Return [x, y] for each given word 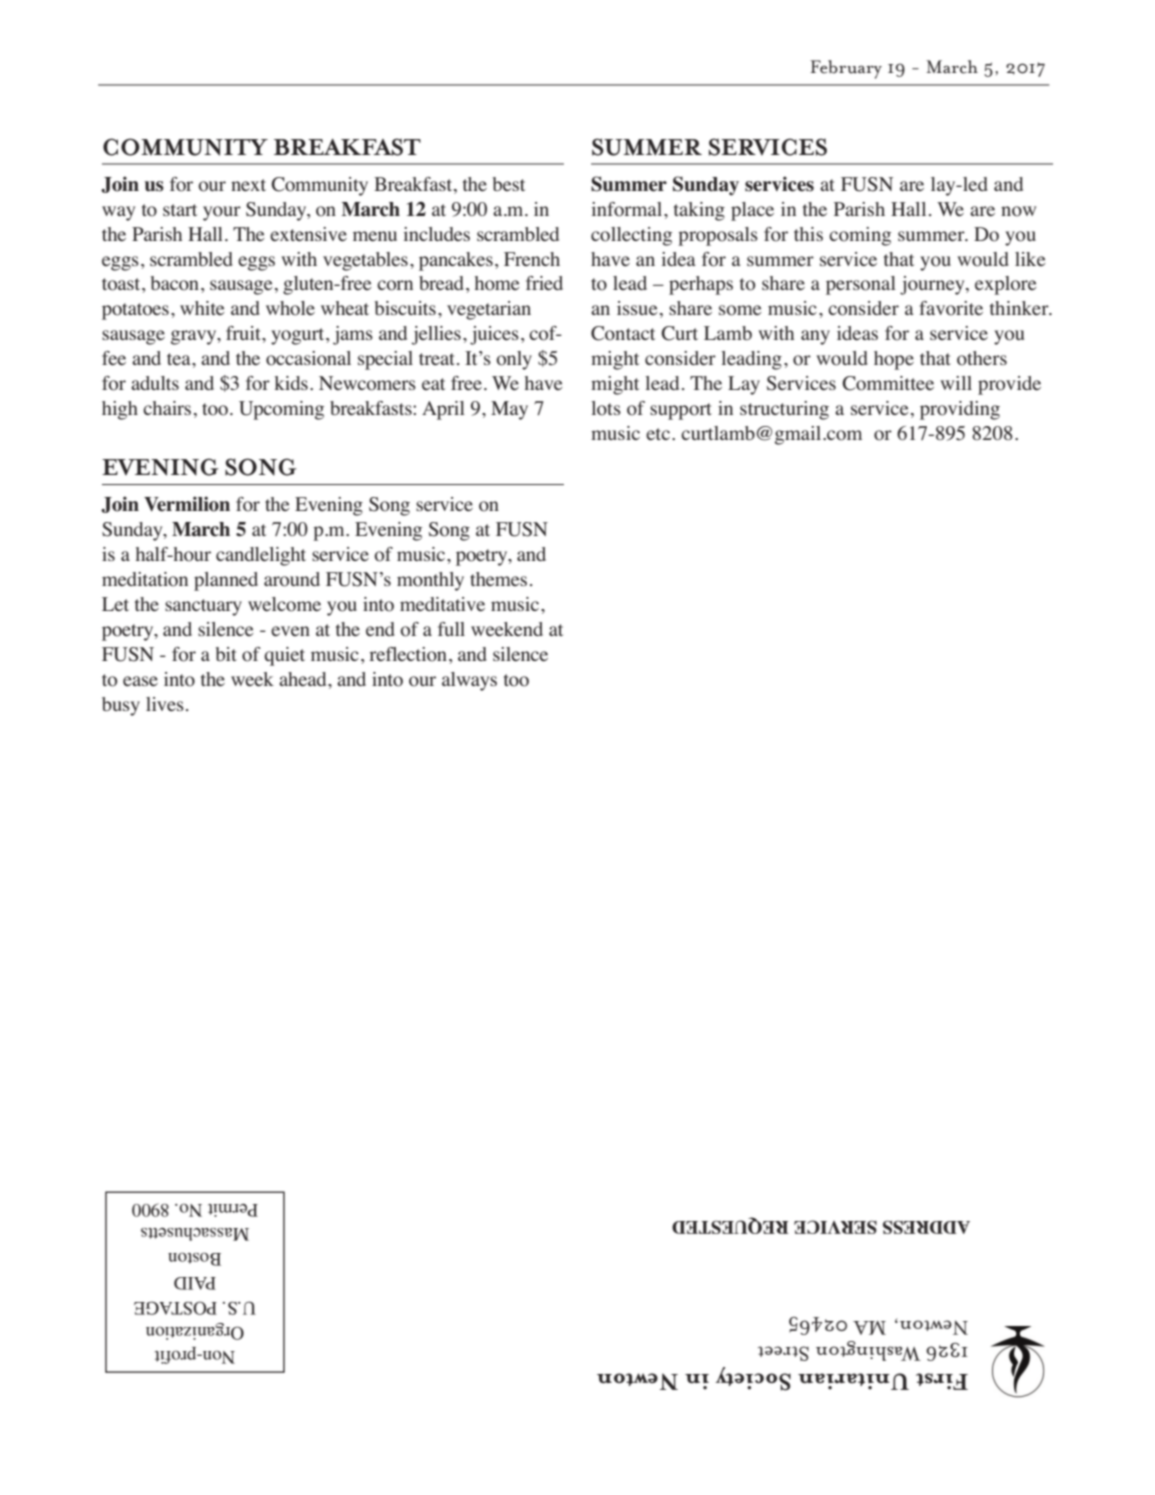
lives [165, 704]
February [846, 69]
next [248, 185]
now [1018, 211]
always [469, 681]
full [451, 629]
